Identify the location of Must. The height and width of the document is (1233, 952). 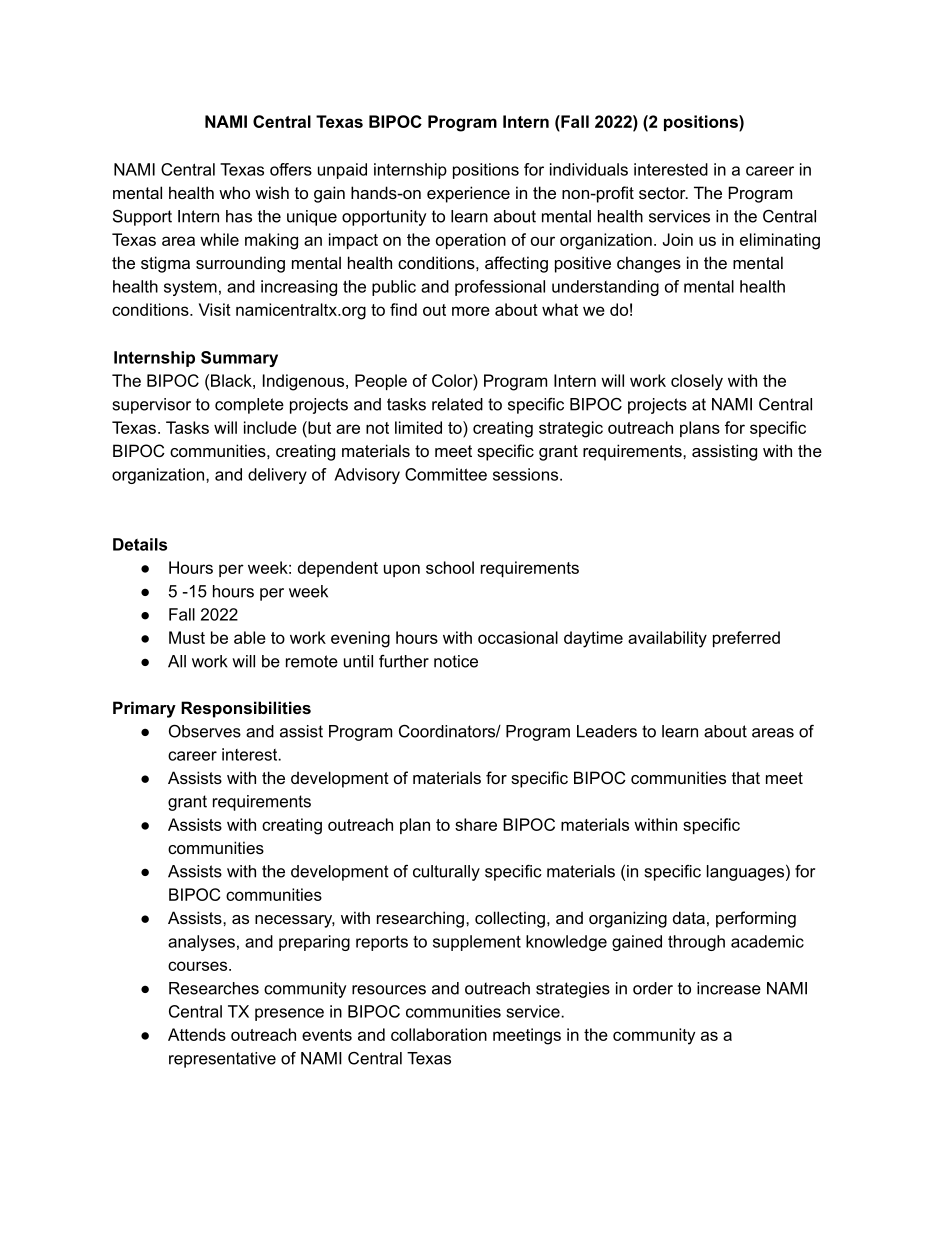
(187, 637).
